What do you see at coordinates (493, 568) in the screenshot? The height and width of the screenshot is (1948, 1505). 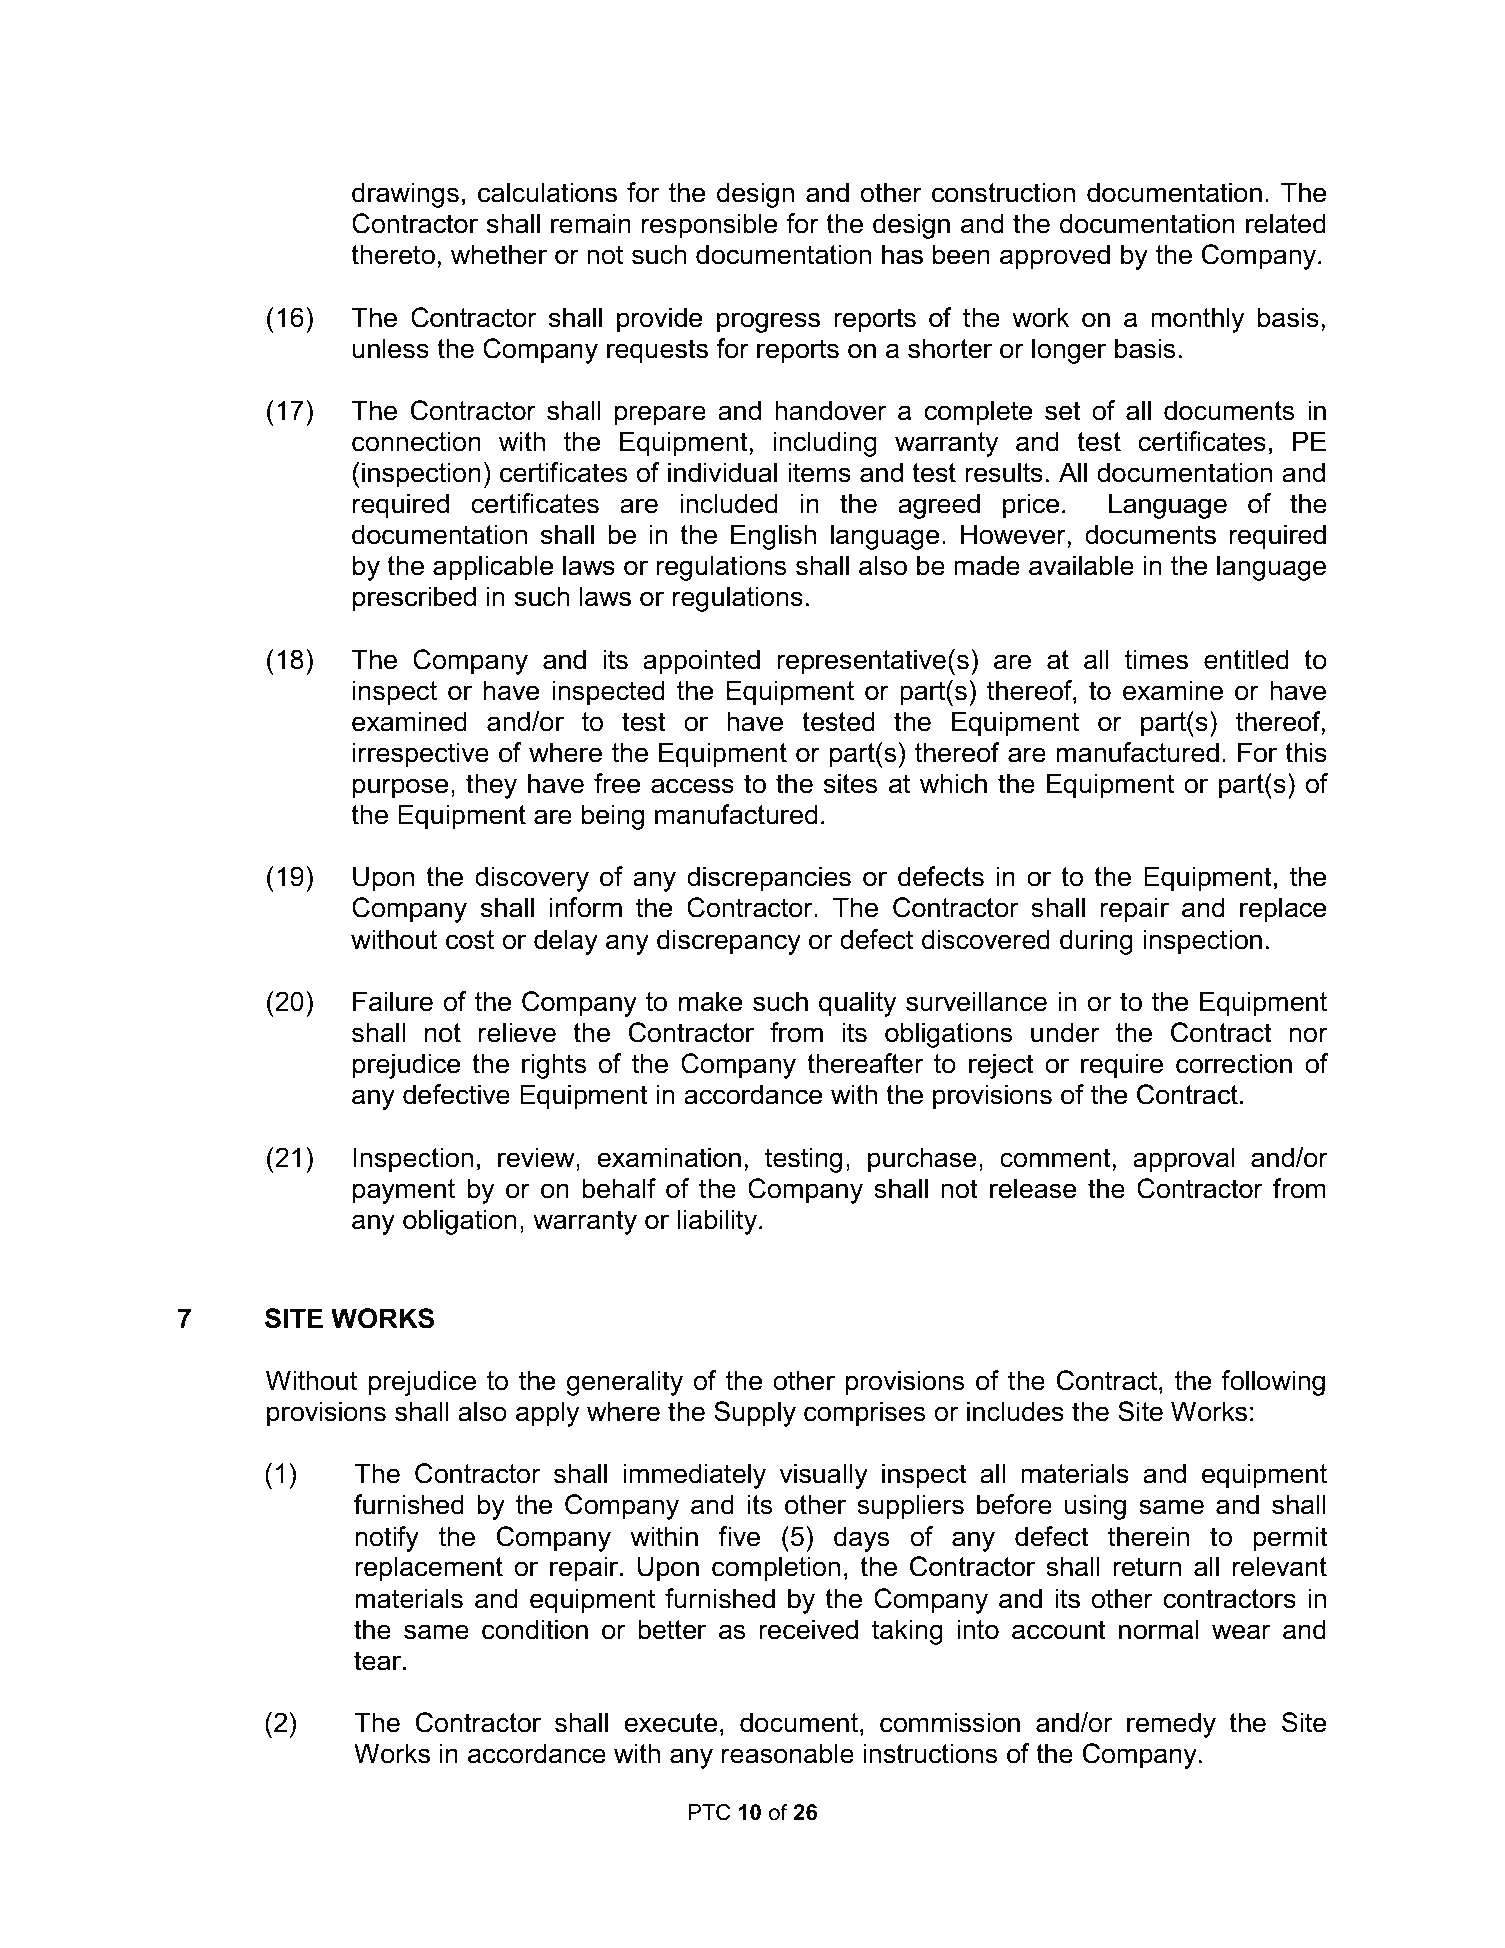 I see `applicable` at bounding box center [493, 568].
